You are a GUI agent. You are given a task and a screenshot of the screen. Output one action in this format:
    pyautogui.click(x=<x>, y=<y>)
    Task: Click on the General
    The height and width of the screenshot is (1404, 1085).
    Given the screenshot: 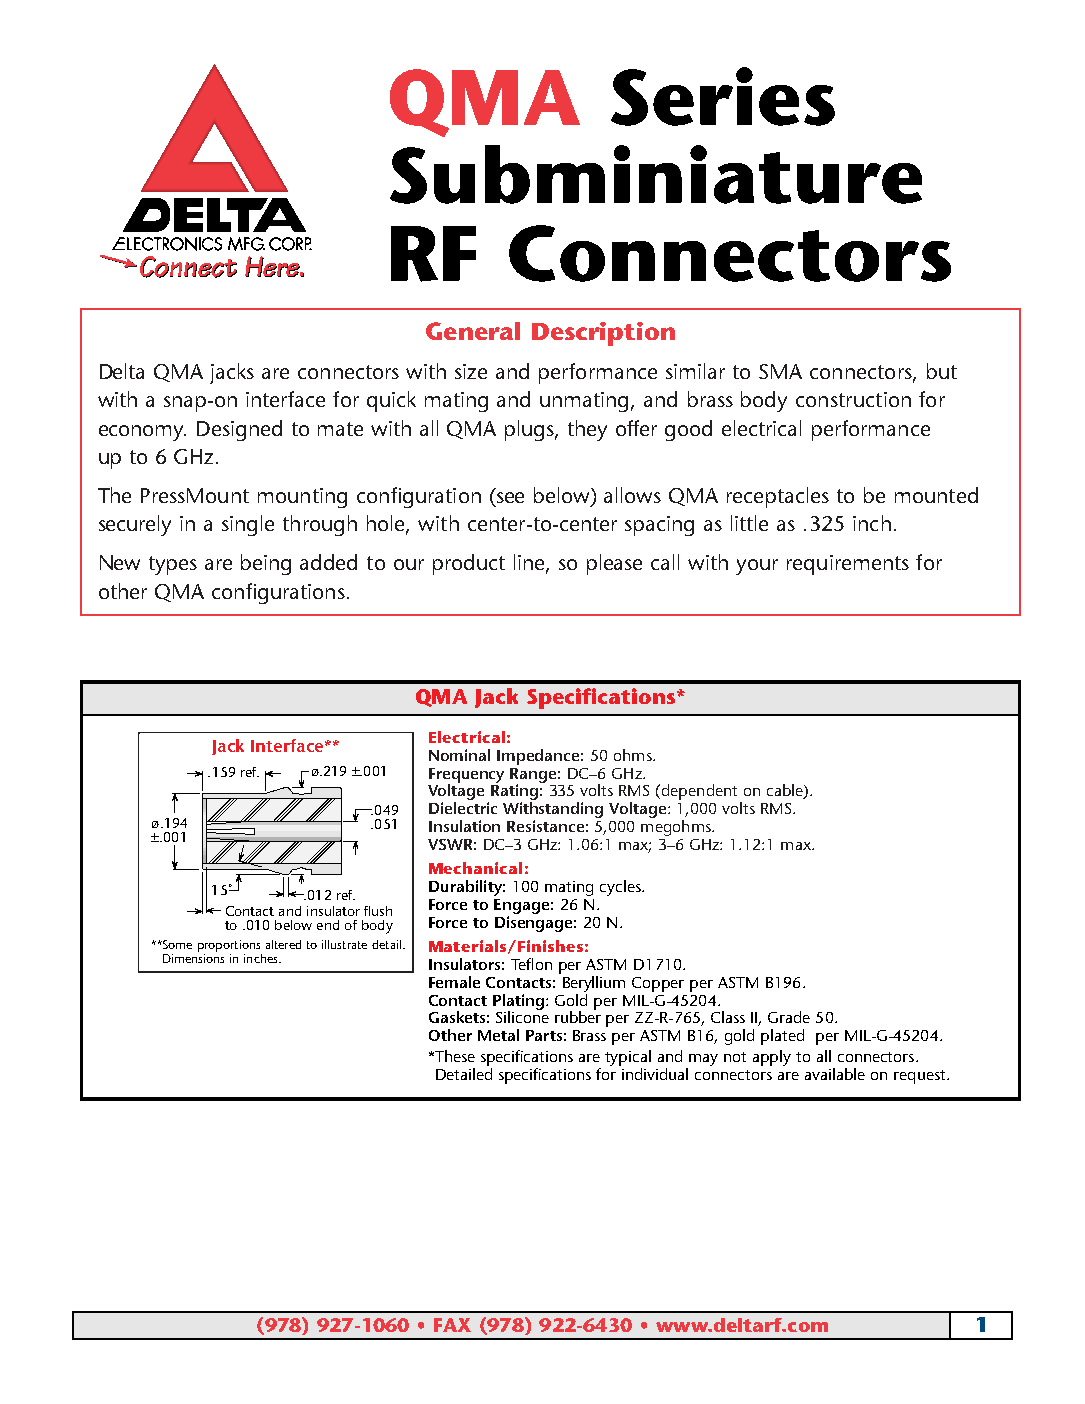 What is the action you would take?
    pyautogui.click(x=473, y=331)
